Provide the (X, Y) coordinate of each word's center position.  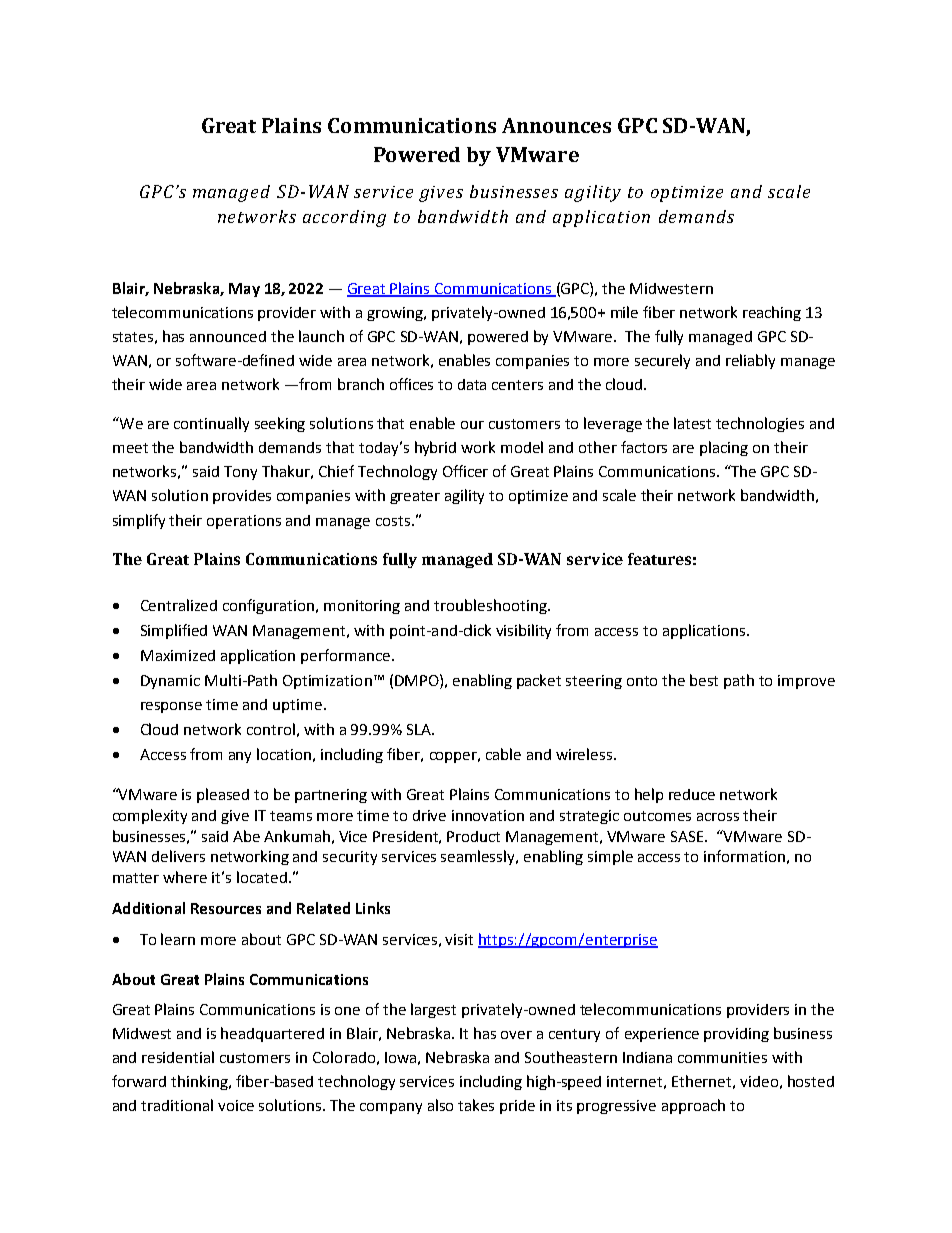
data (472, 384)
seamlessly (479, 857)
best (704, 680)
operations (244, 522)
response (171, 707)
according (344, 218)
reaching (772, 313)
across (718, 817)
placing (724, 448)
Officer (465, 471)
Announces (556, 125)
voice (236, 1105)
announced (228, 336)
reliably (750, 361)
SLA (420, 729)
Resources (226, 908)
